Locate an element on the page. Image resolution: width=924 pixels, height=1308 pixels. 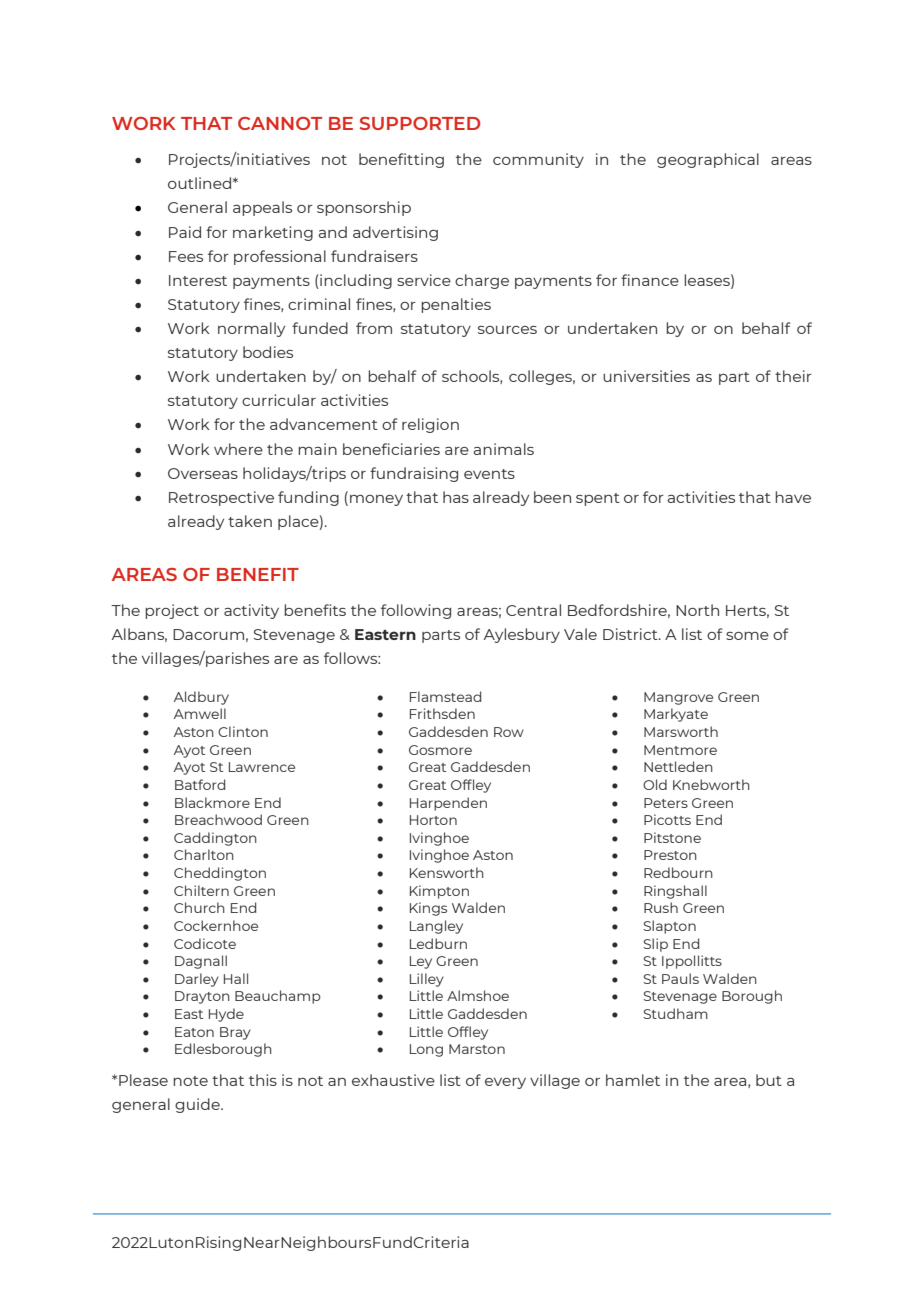
Horton is located at coordinates (433, 820).
